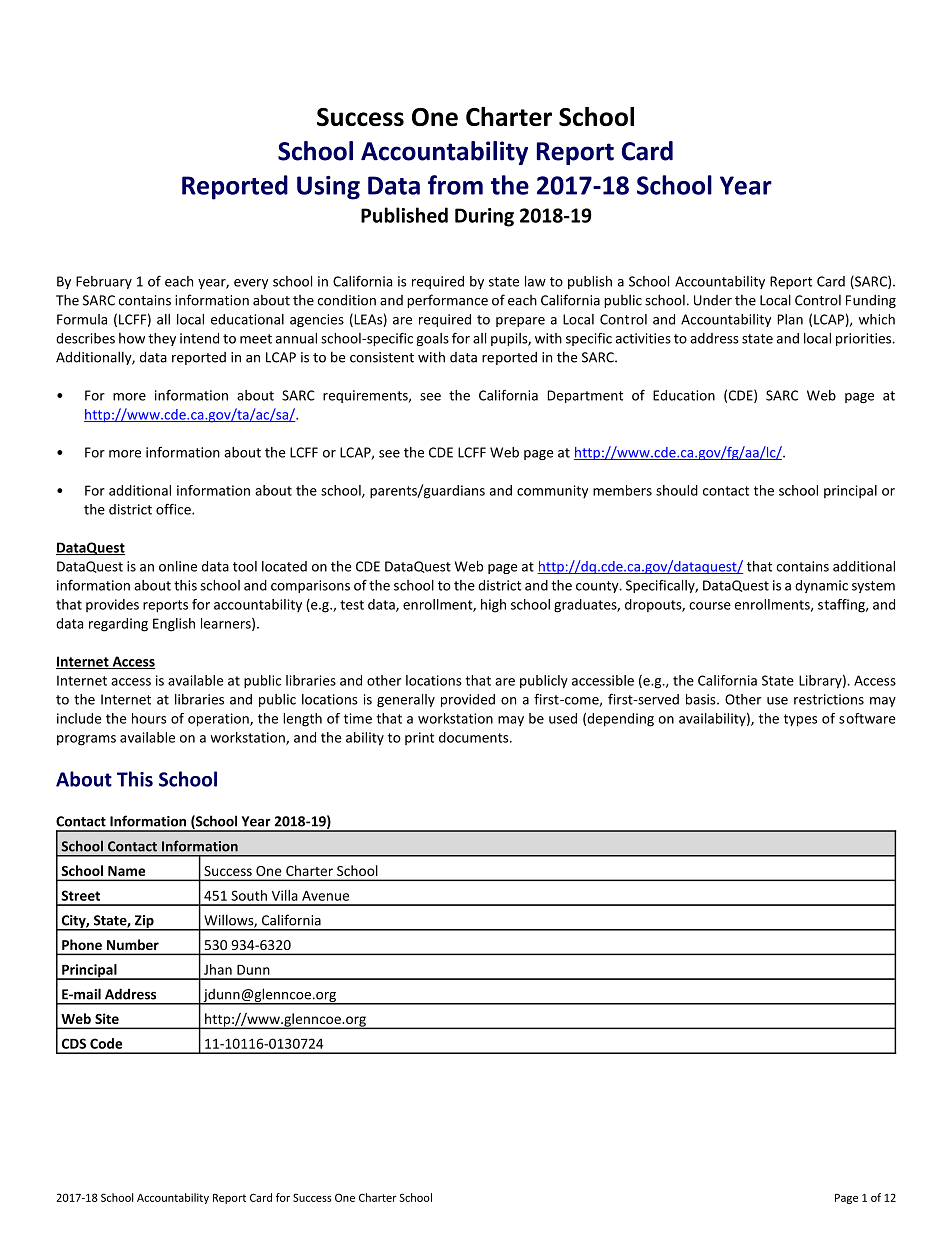 The image size is (952, 1233). What do you see at coordinates (552, 491) in the document?
I see `community` at bounding box center [552, 491].
